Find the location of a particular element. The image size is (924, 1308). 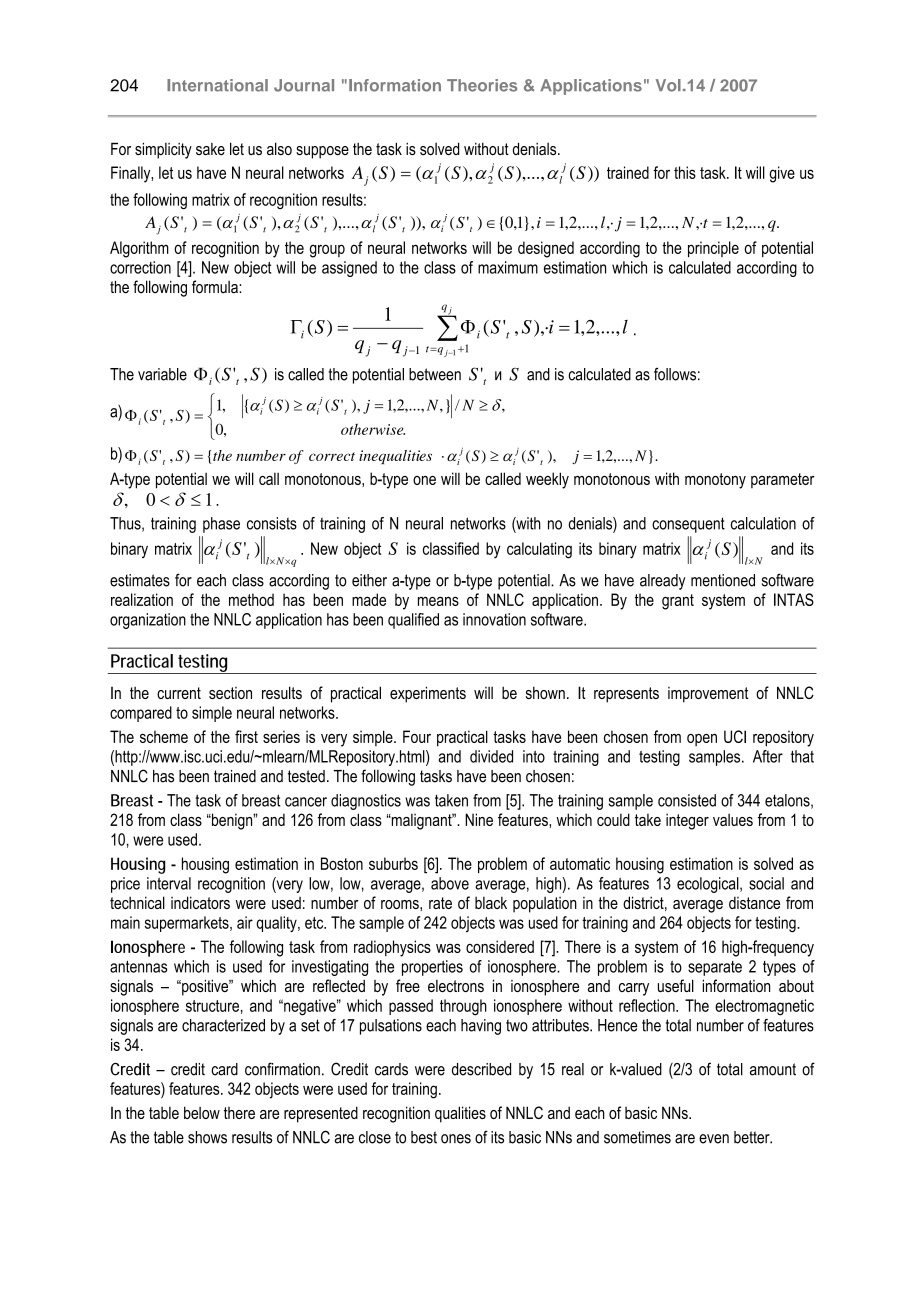

values is located at coordinates (733, 820).
